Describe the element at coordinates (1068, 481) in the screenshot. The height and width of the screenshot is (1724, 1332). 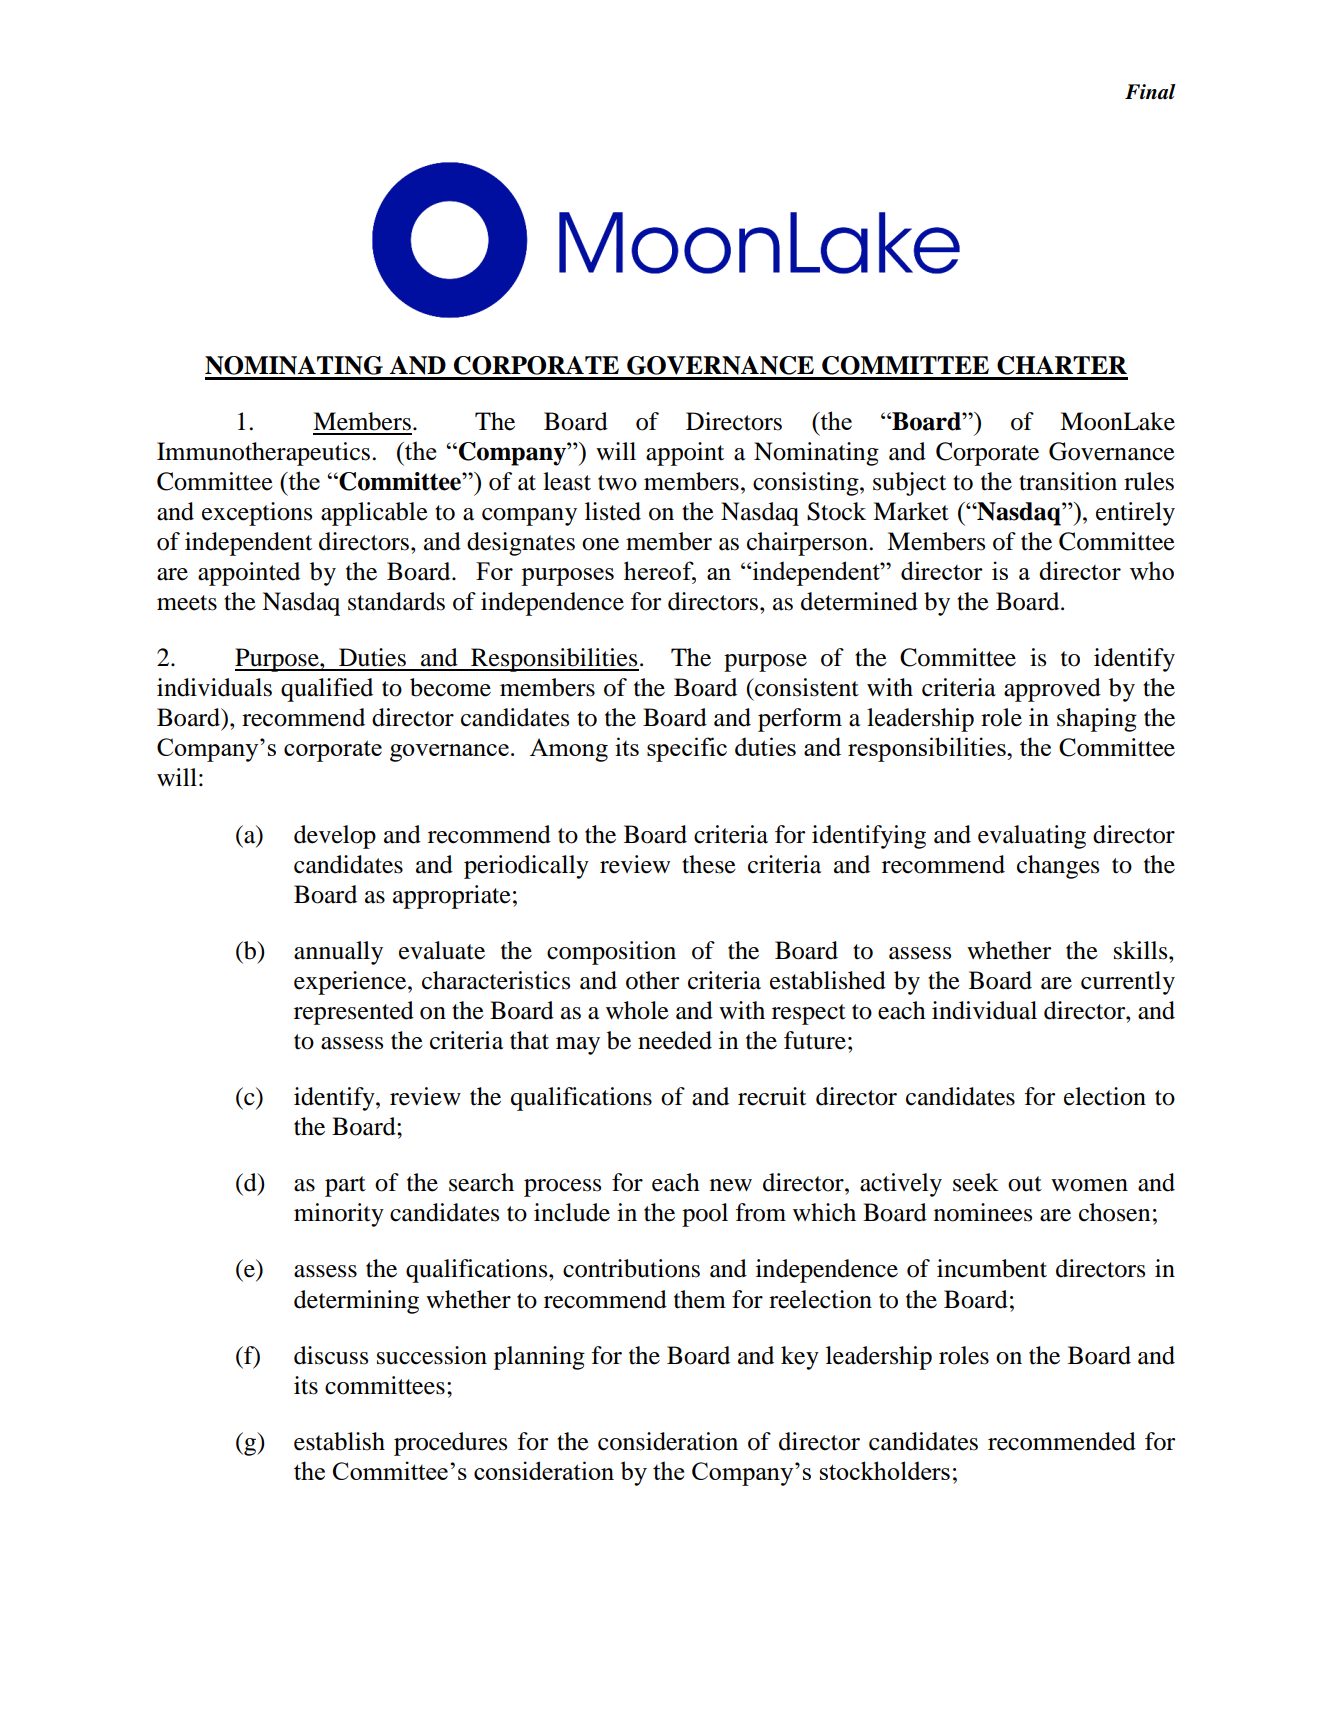
I see `transition` at that location.
